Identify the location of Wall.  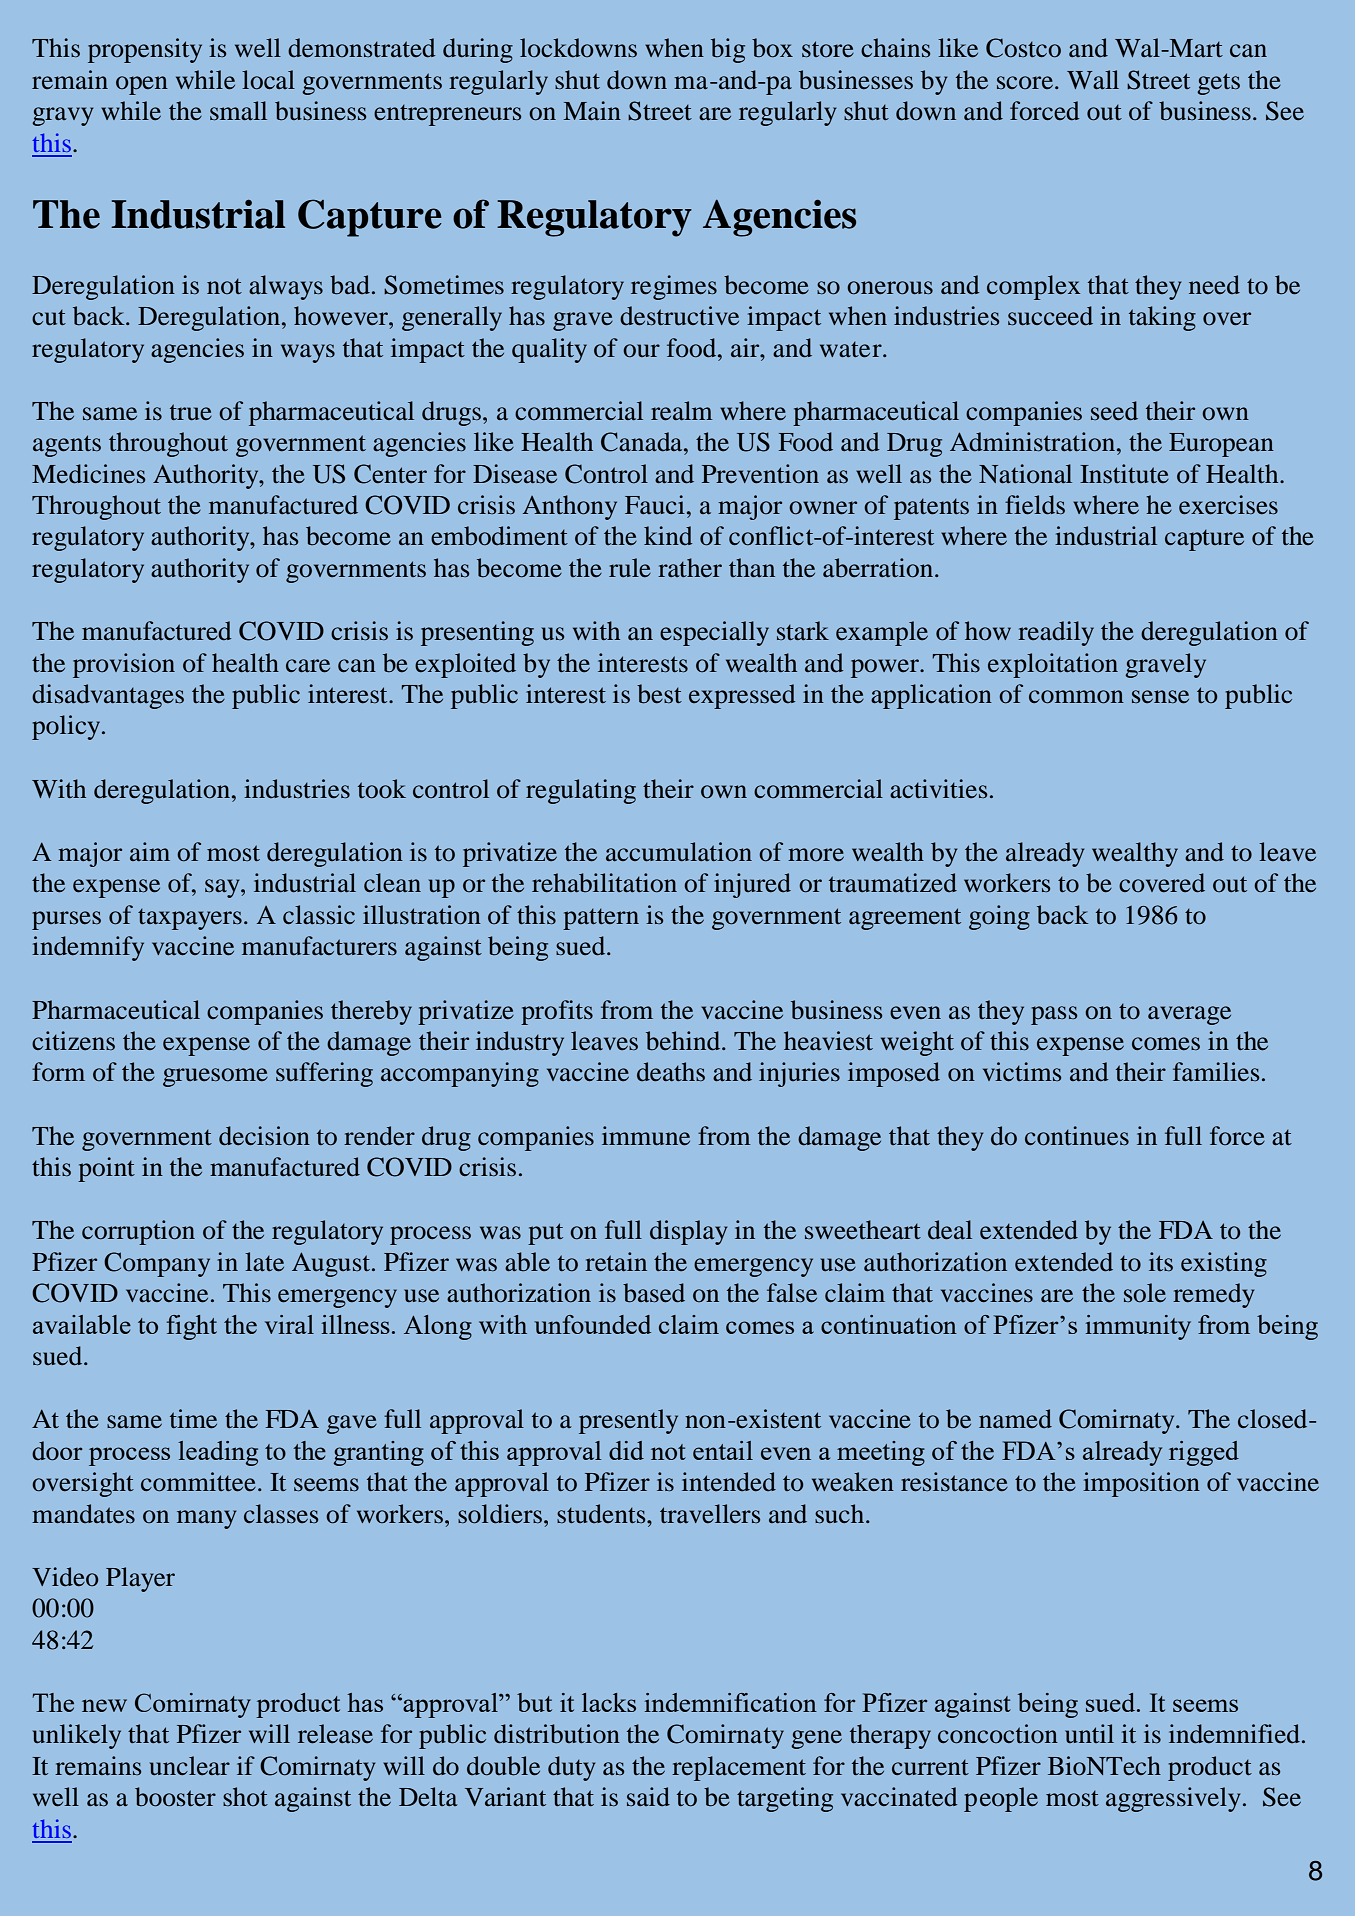
(1093, 79).
